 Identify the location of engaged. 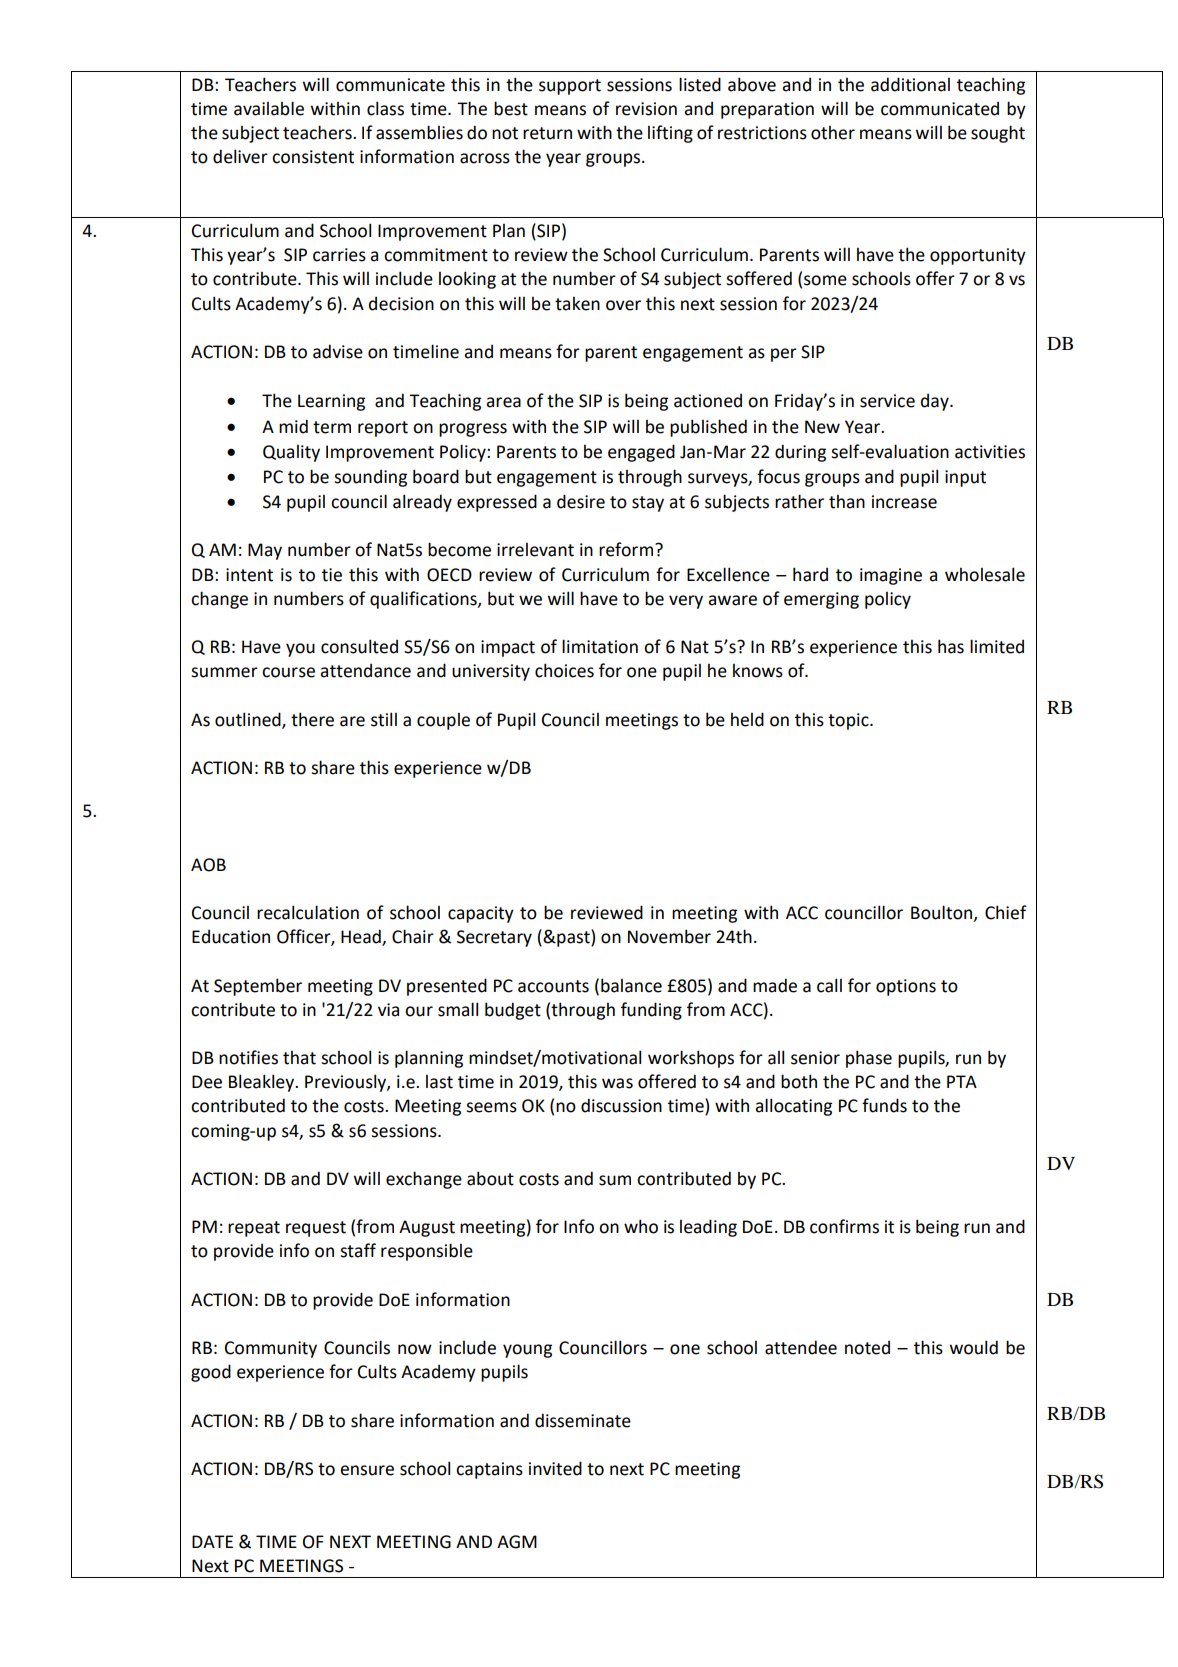
(641, 453).
